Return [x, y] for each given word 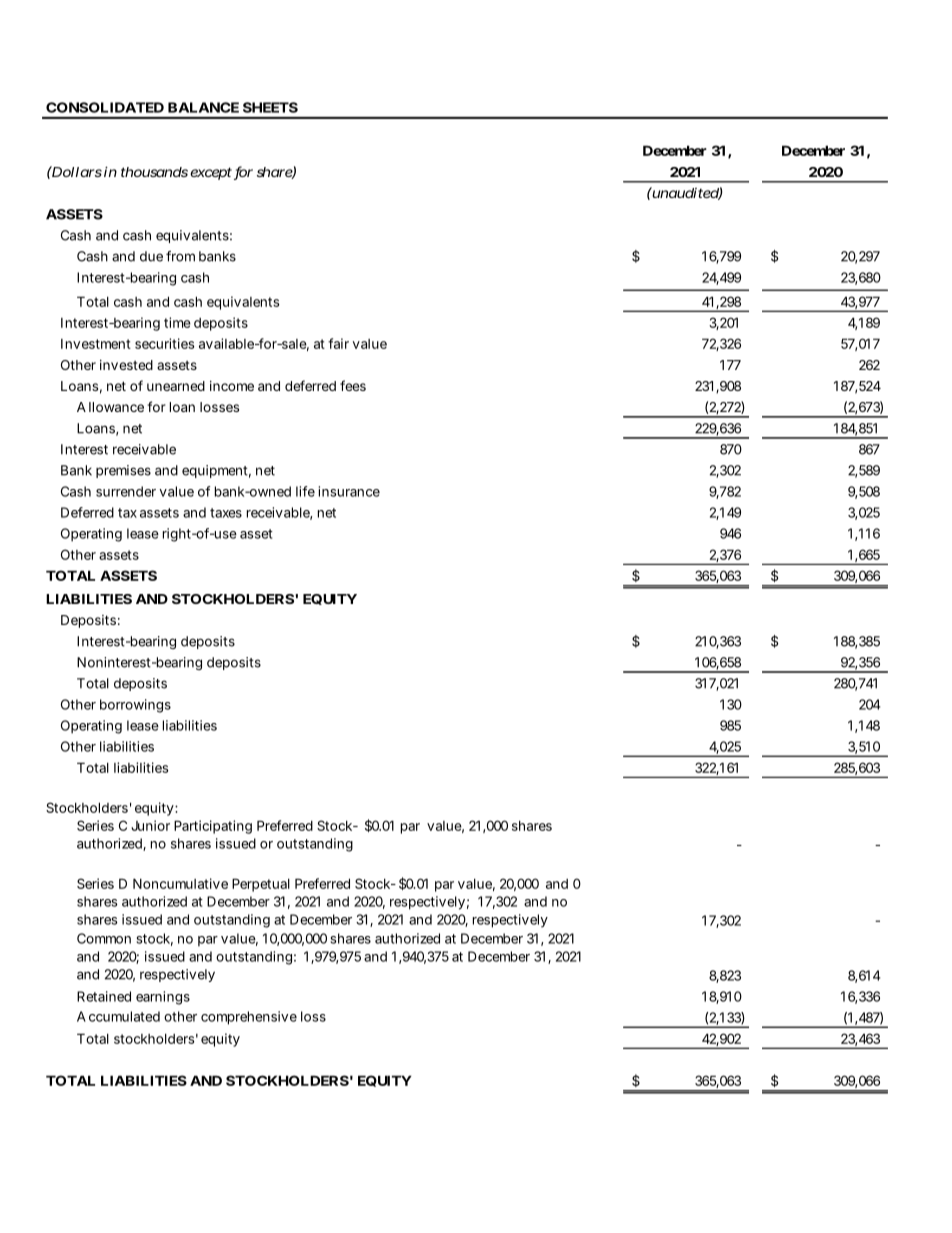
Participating [213, 827]
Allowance [110, 407]
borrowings [135, 706]
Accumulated [118, 1016]
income [232, 386]
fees [353, 385]
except [211, 173]
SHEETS [270, 107]
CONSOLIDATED [105, 107]
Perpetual [261, 885]
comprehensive [249, 1018]
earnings [163, 998]
